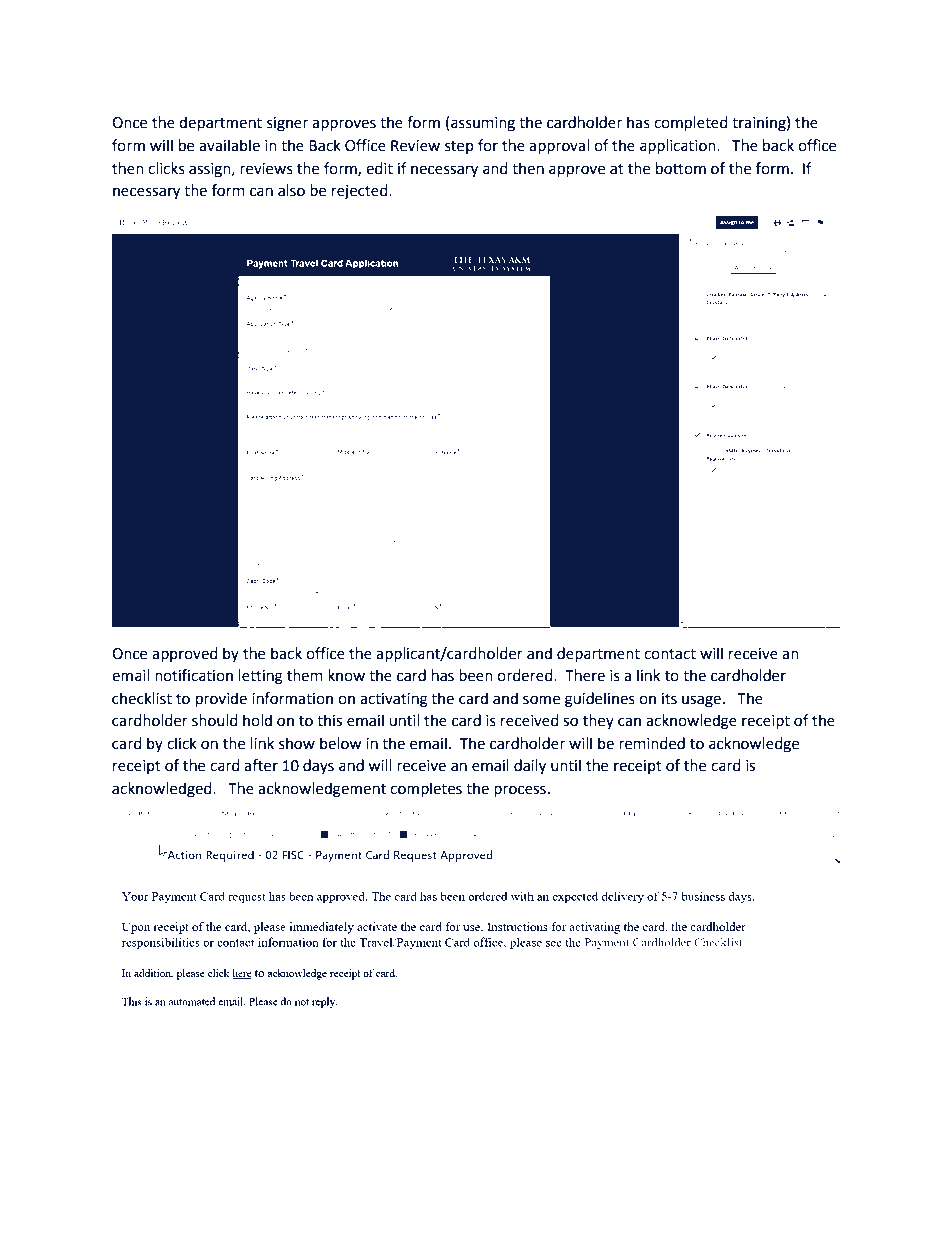 This document has width=952, height=1233. Describe the element at coordinates (229, 145) in the document. I see `available` at that location.
